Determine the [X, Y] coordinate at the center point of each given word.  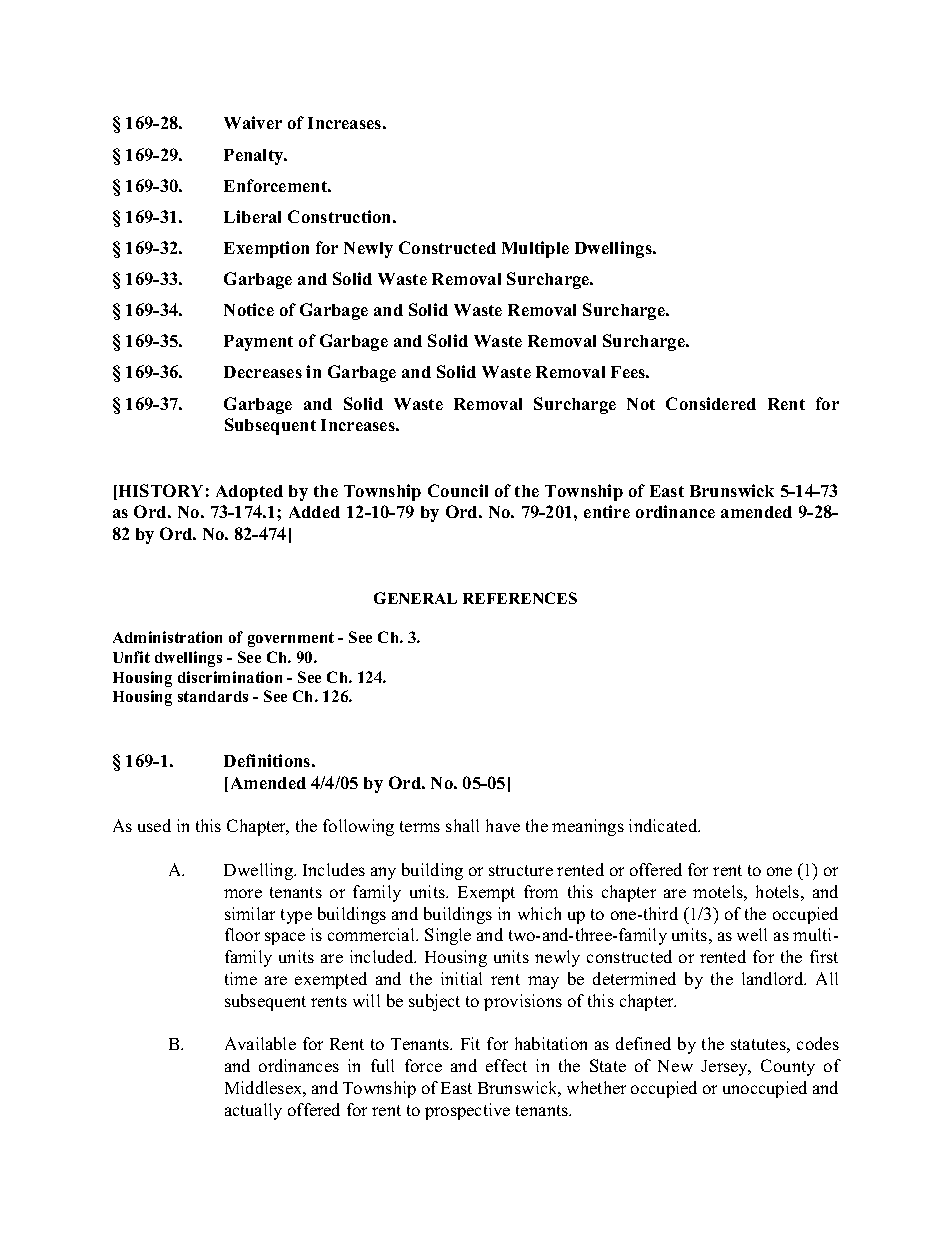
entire [607, 511]
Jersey [726, 1068]
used [154, 825]
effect [506, 1065]
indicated [664, 825]
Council [458, 490]
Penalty [255, 157]
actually [253, 1111]
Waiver [253, 122]
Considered [711, 403]
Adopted [249, 493]
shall [462, 825]
